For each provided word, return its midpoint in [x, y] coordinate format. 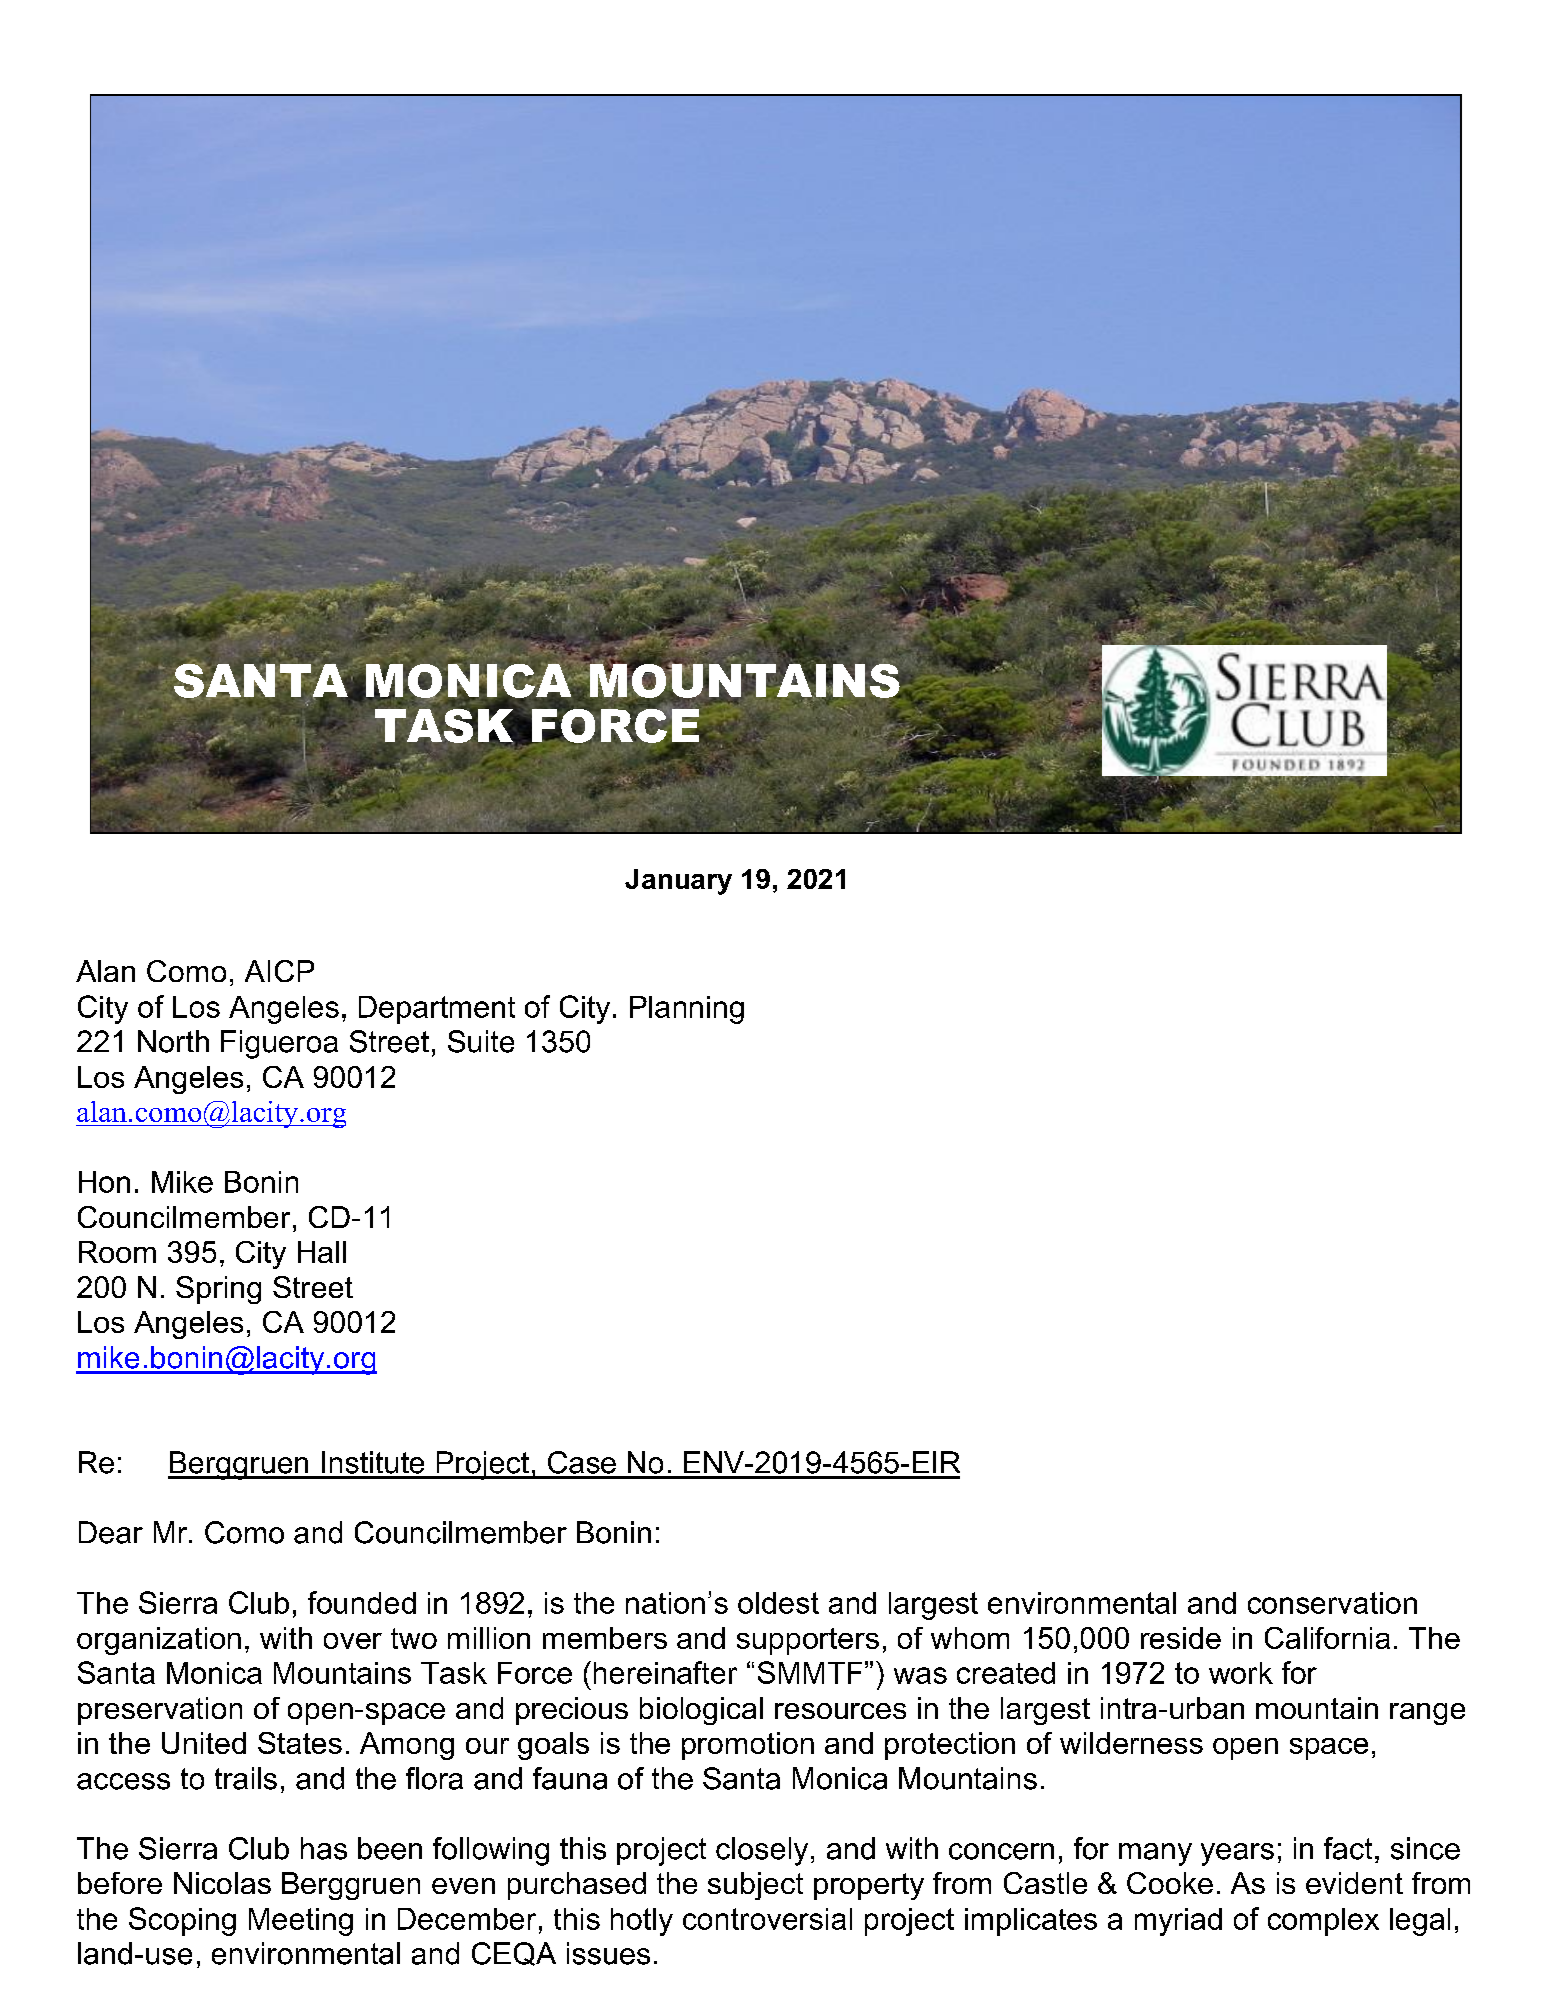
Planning [687, 1010]
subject [755, 1886]
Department [437, 1010]
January [678, 882]
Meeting [301, 1922]
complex [1323, 1922]
